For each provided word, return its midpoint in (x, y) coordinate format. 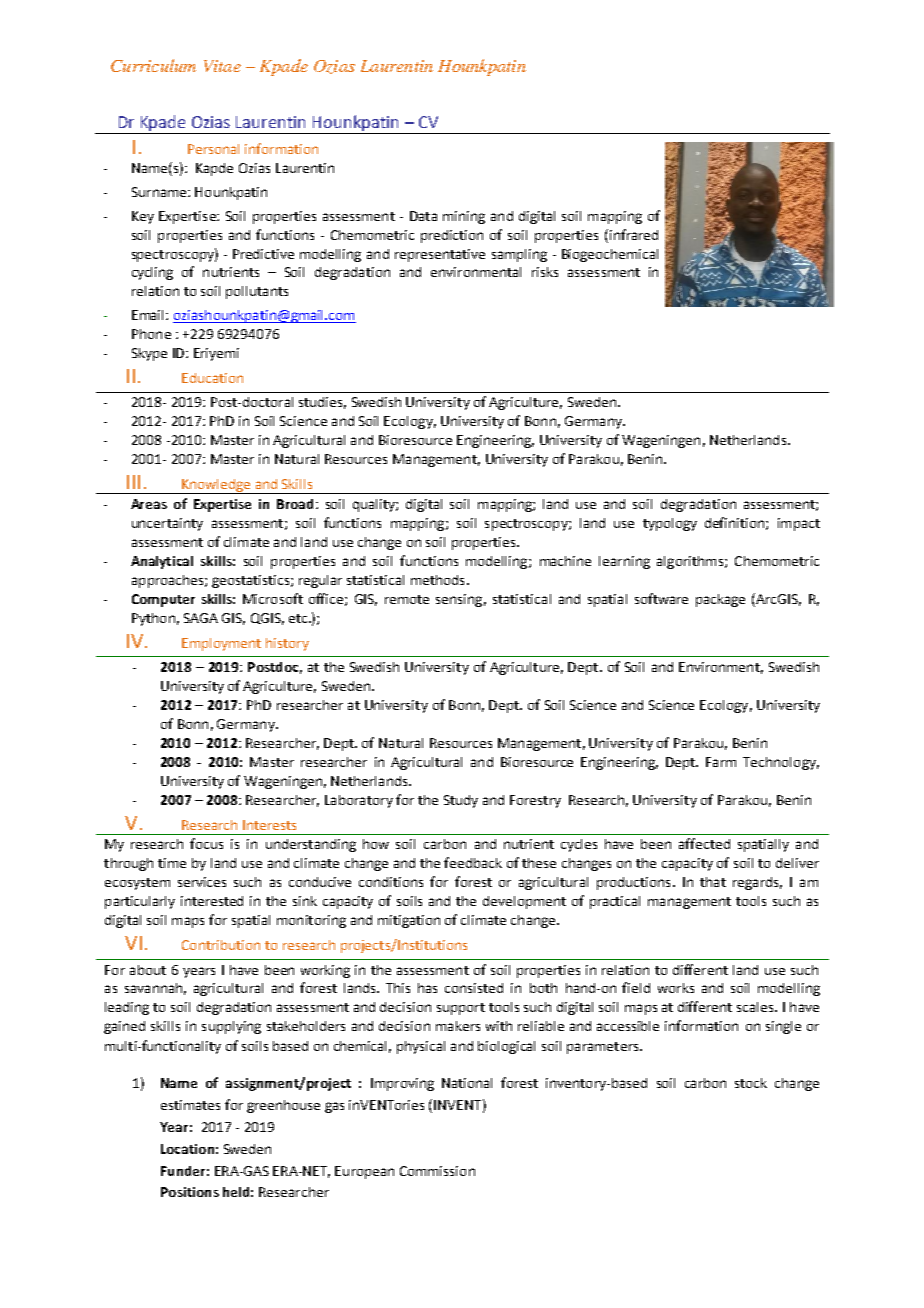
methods (437, 580)
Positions (190, 1192)
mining (464, 217)
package (720, 600)
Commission (437, 1171)
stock (751, 1083)
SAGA (201, 618)
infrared (634, 234)
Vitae (222, 66)
